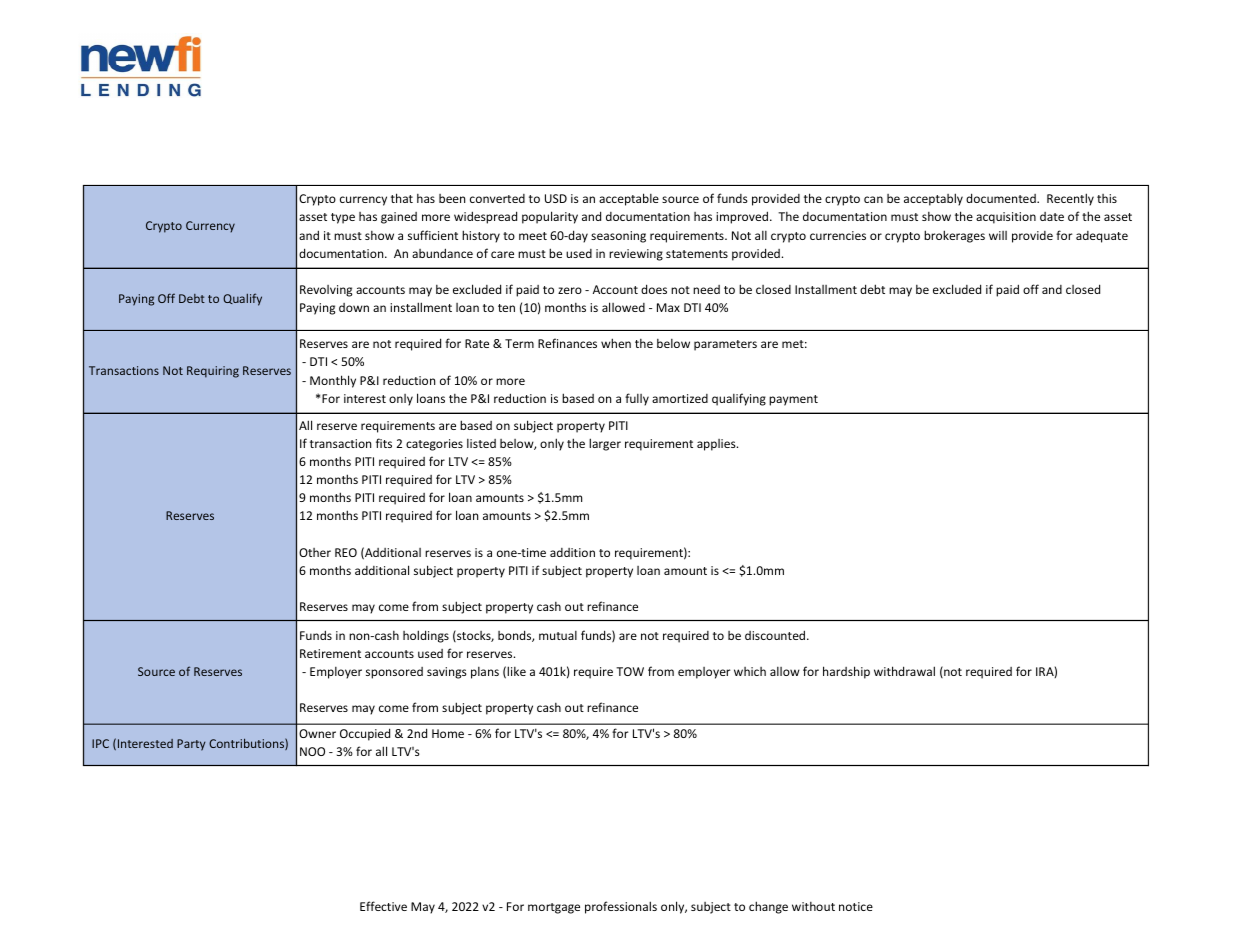 The image size is (1233, 952). I want to click on TOW, so click(630, 671).
